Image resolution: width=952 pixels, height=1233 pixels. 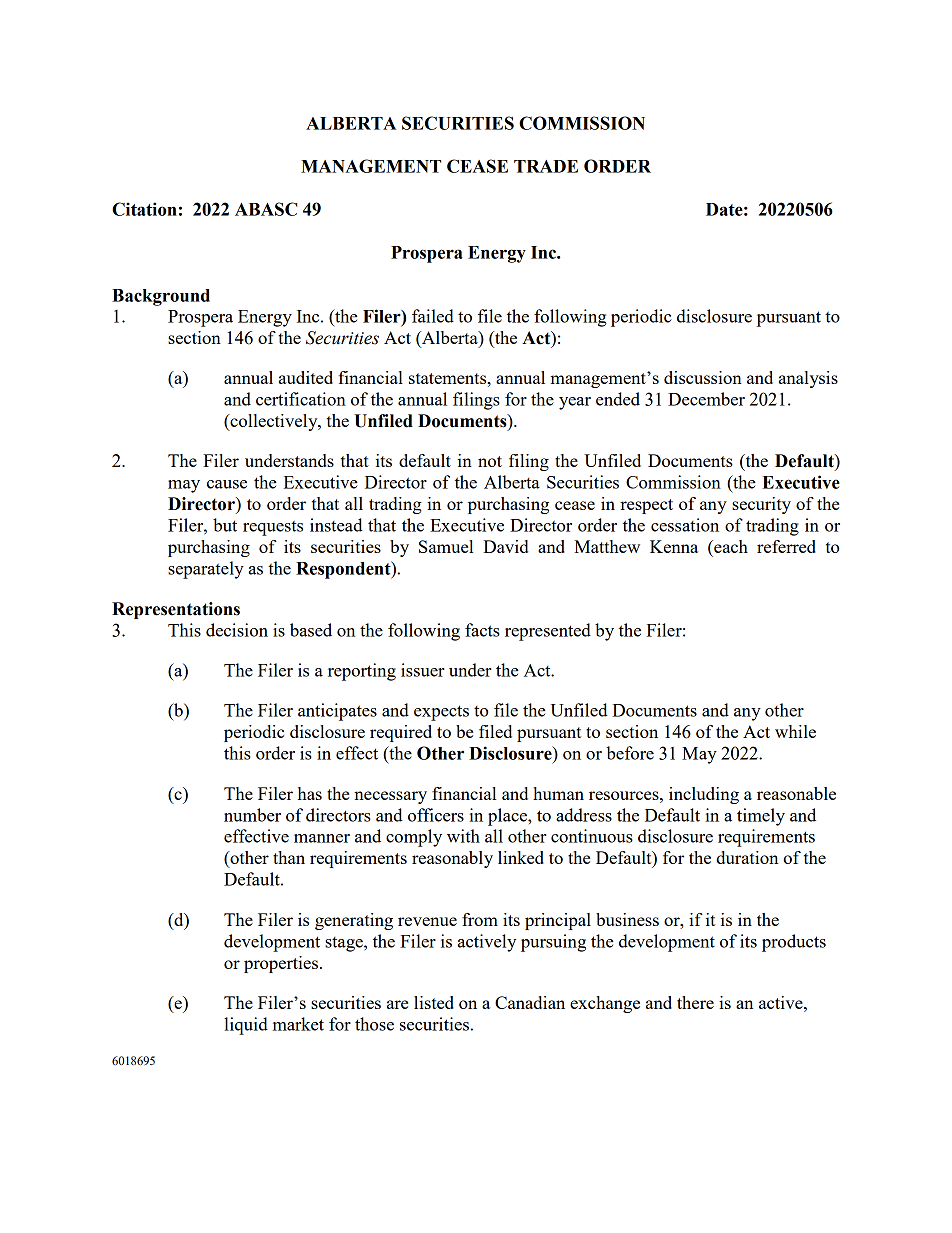 What do you see at coordinates (482, 630) in the page?
I see `facts` at bounding box center [482, 630].
